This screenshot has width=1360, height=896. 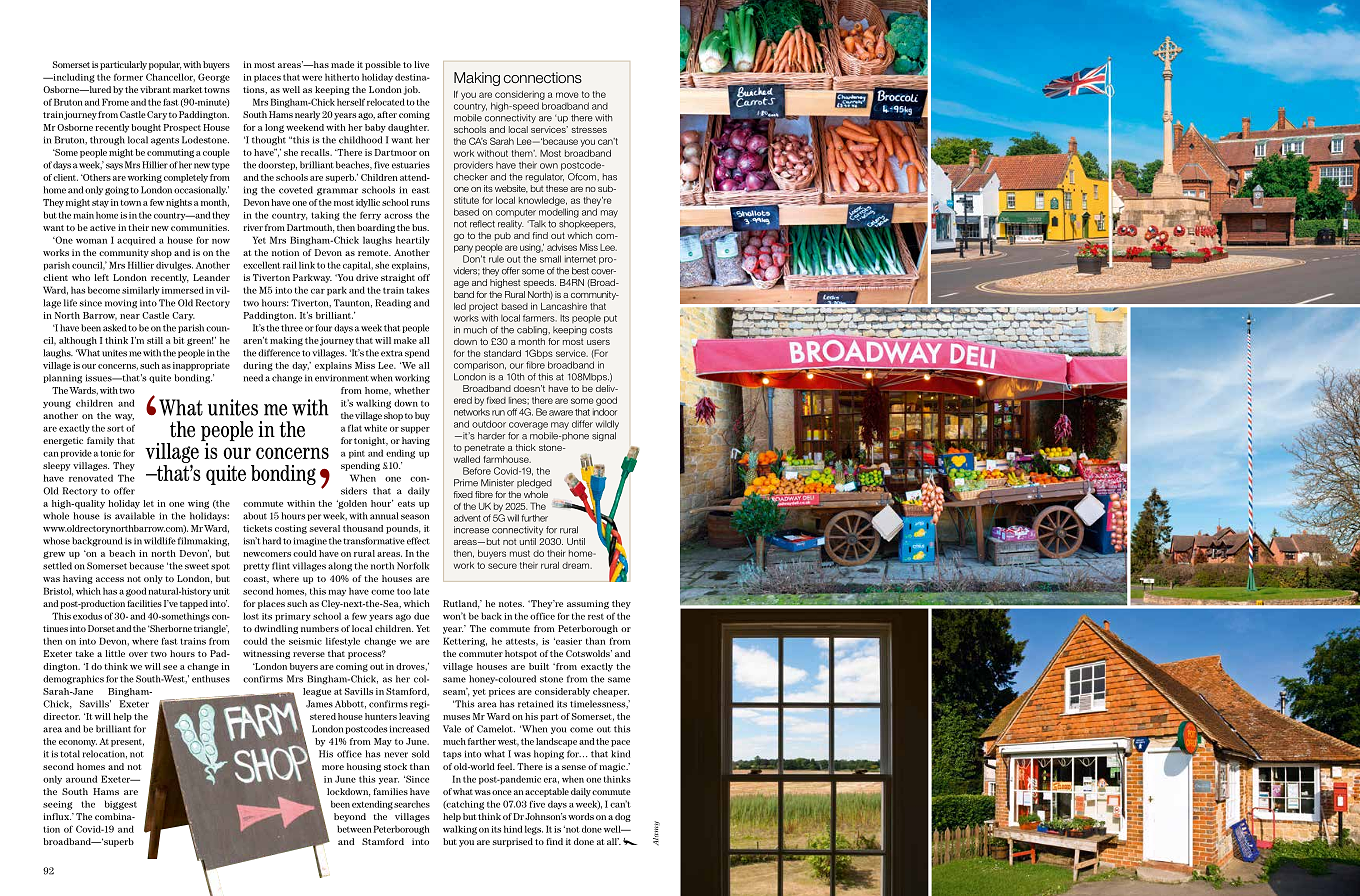 I want to click on thick, so click(x=526, y=447).
